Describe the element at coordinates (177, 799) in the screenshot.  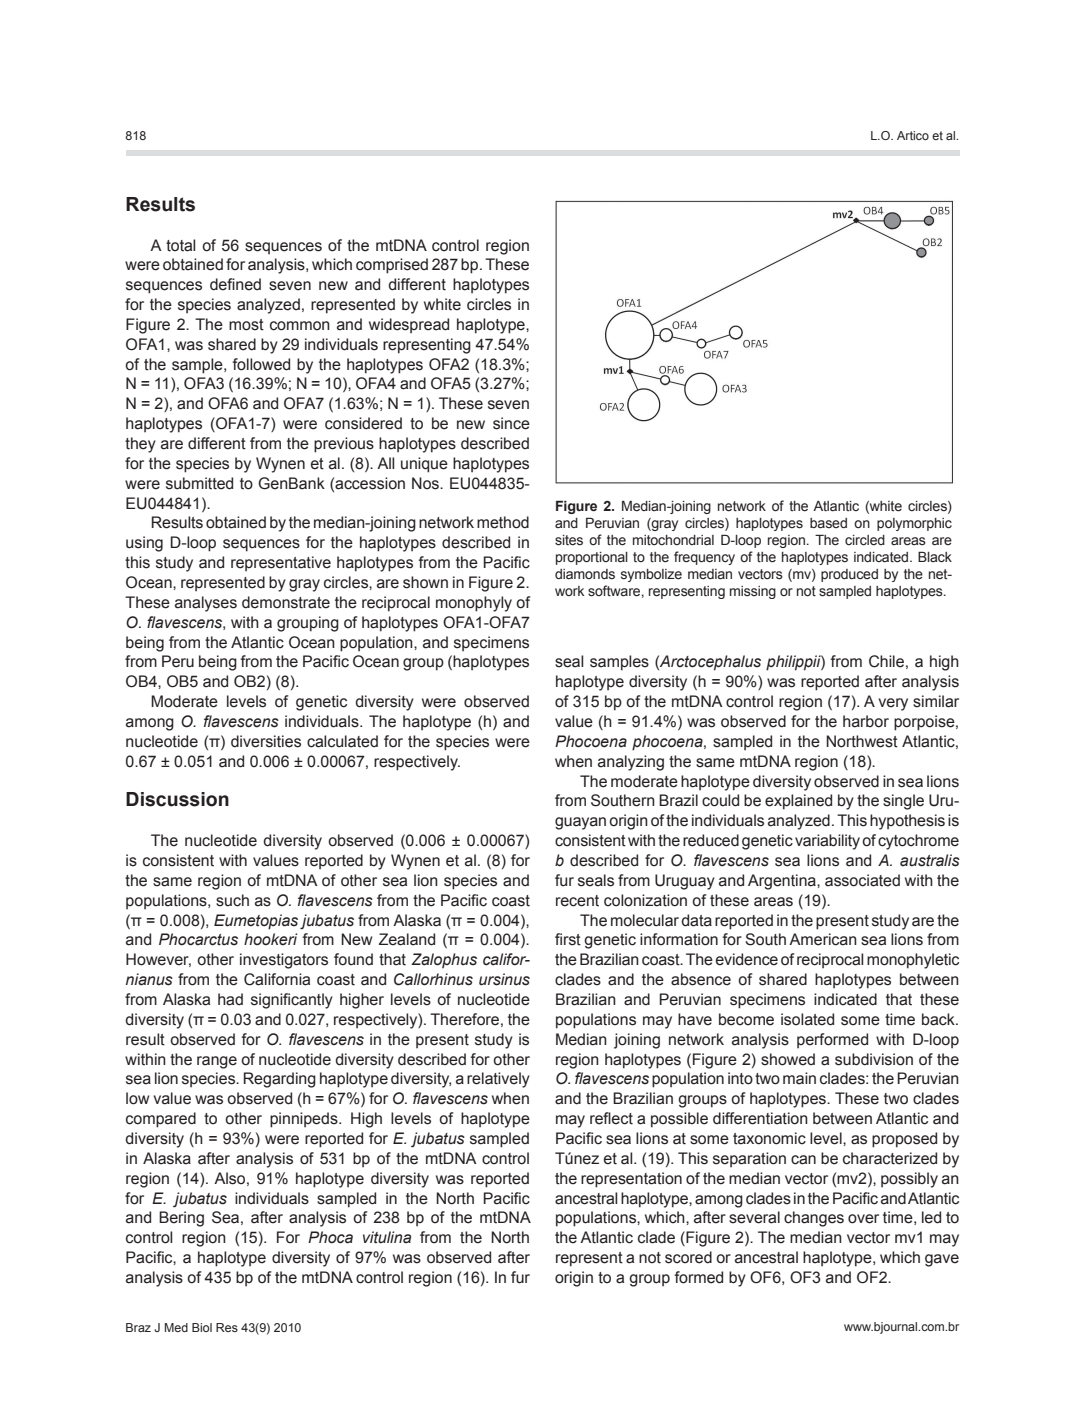
I see `Discussion` at that location.
